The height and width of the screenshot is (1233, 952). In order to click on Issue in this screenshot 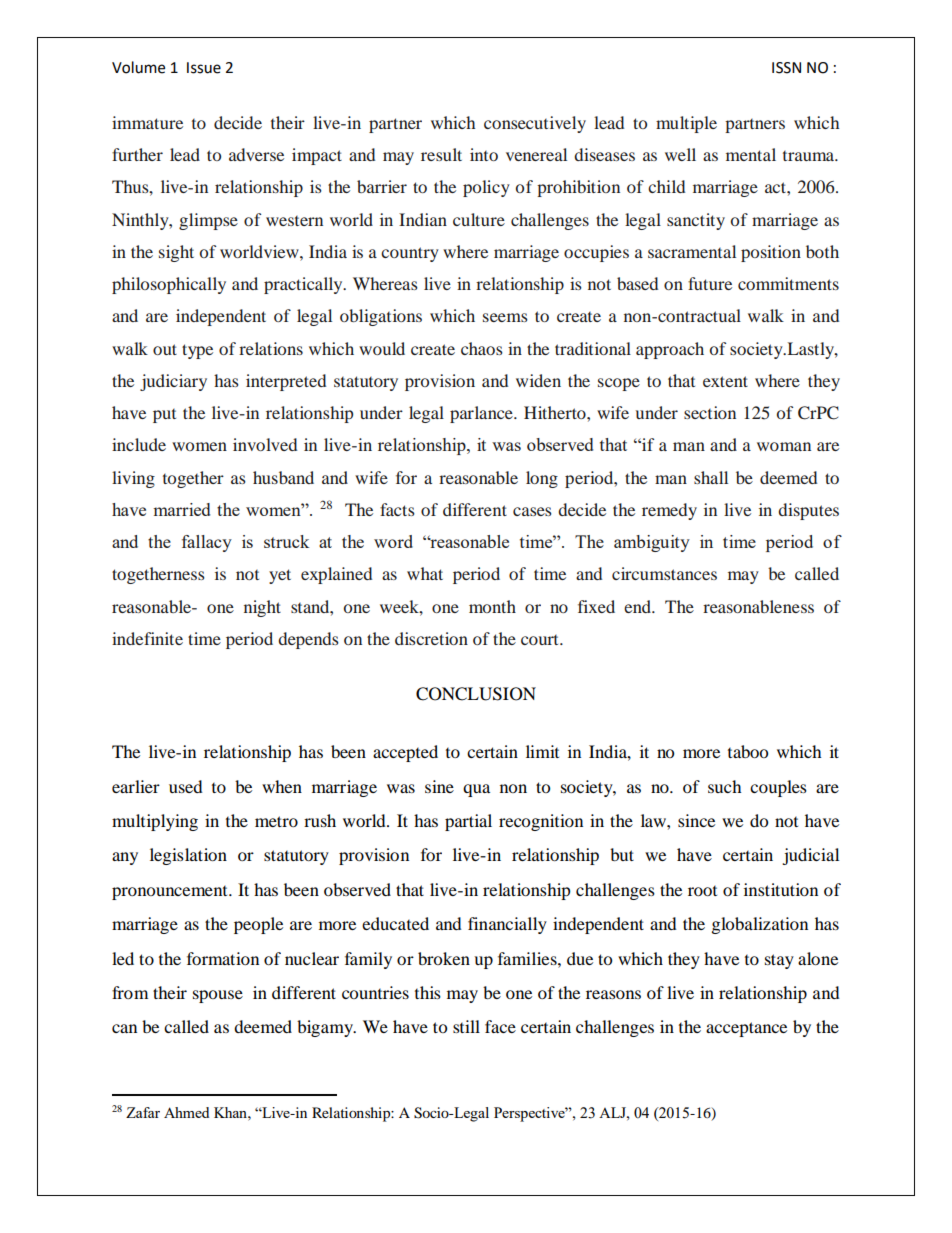, I will do `click(204, 68)`.
